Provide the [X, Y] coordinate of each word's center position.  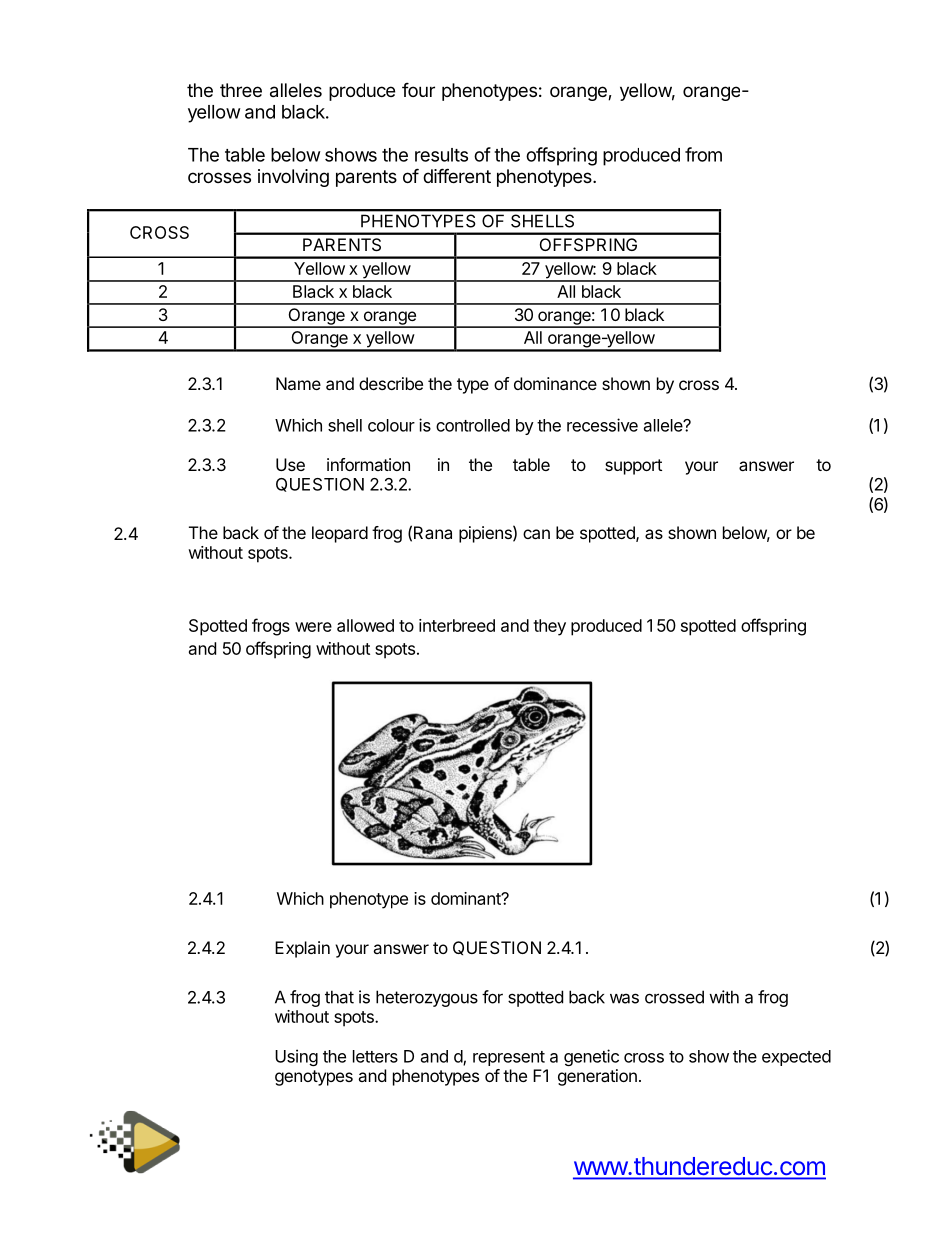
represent [509, 1058]
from [703, 154]
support [633, 467]
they [549, 627]
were [313, 627]
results [441, 155]
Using [296, 1057]
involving [293, 178]
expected [796, 1058]
